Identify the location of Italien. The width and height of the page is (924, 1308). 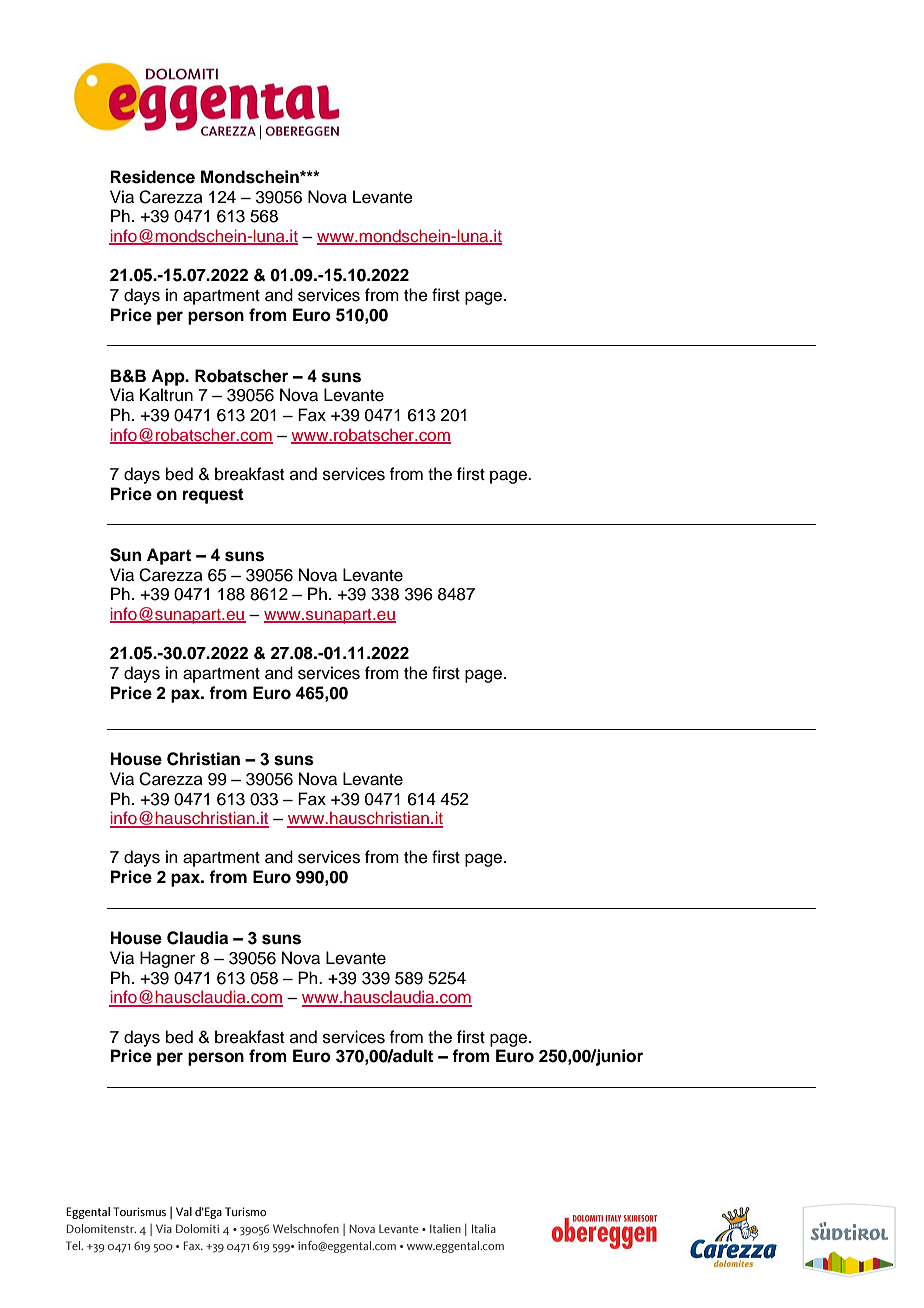
(445, 1228).
